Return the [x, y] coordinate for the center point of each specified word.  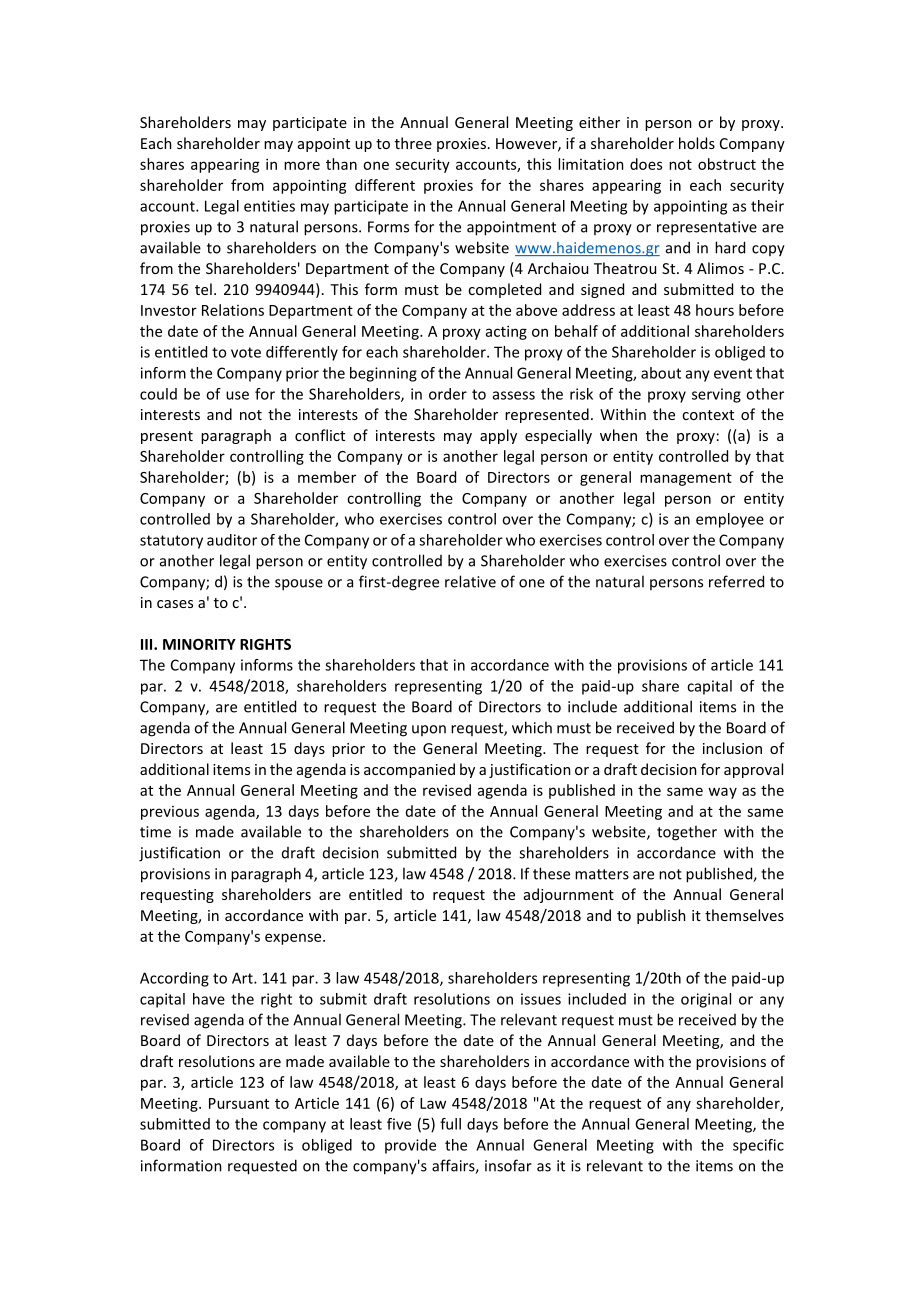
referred [736, 581]
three [413, 143]
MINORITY [199, 644]
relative [470, 581]
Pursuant [239, 1103]
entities [269, 206]
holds [697, 143]
